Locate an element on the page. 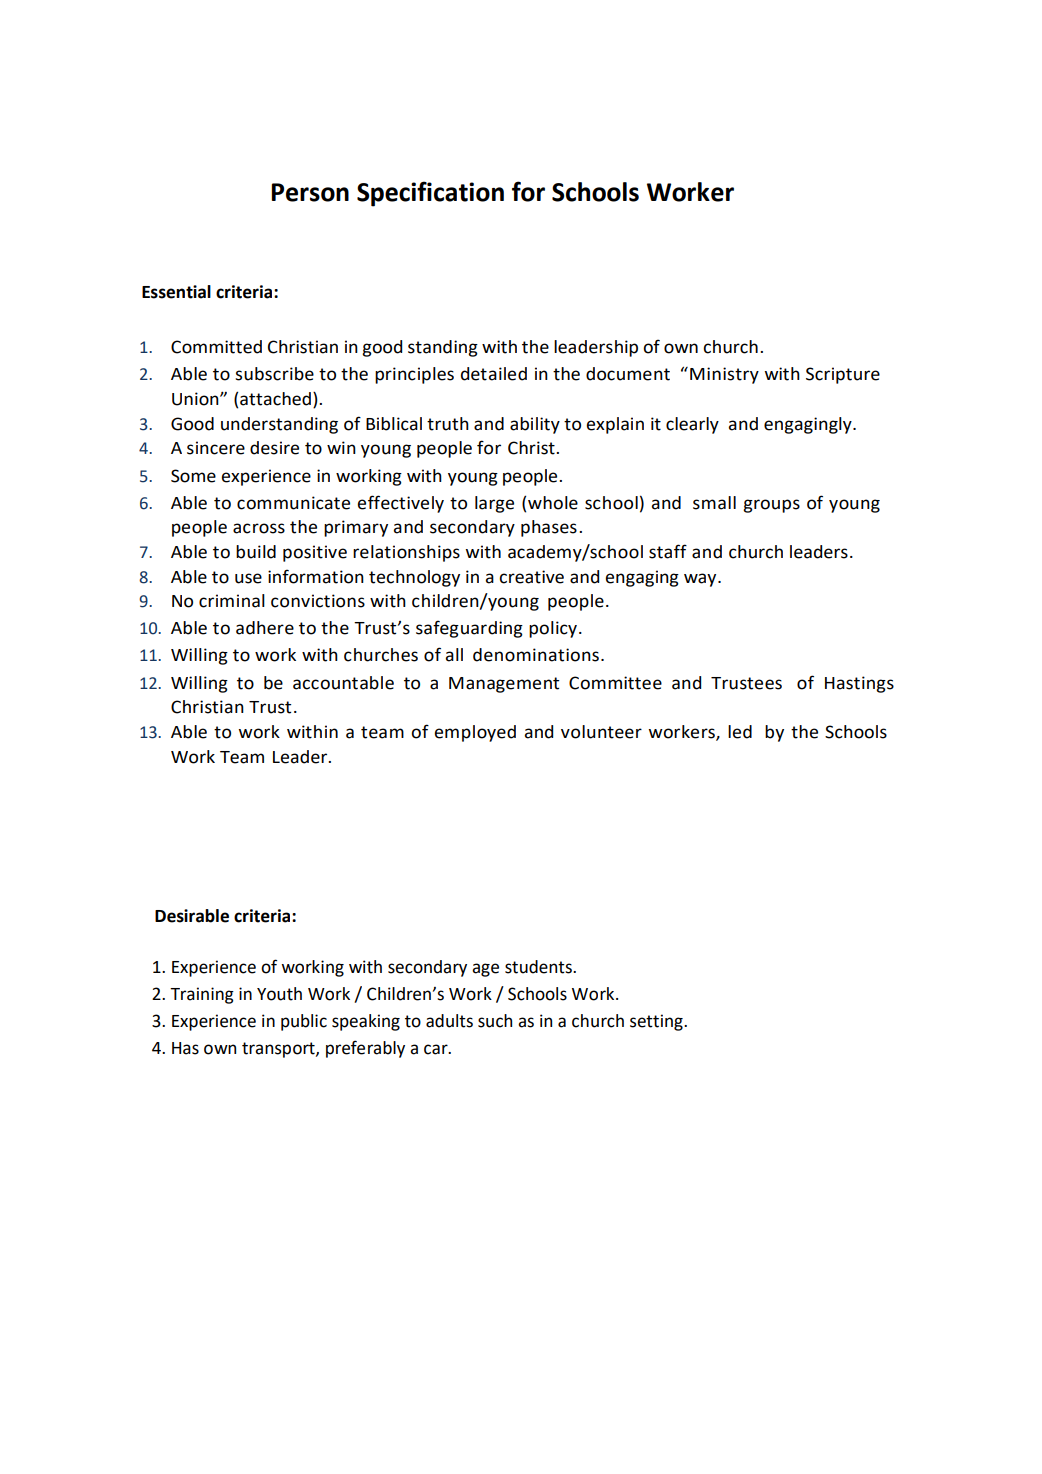 This image has height=1474, width=1042. Person is located at coordinates (310, 192).
